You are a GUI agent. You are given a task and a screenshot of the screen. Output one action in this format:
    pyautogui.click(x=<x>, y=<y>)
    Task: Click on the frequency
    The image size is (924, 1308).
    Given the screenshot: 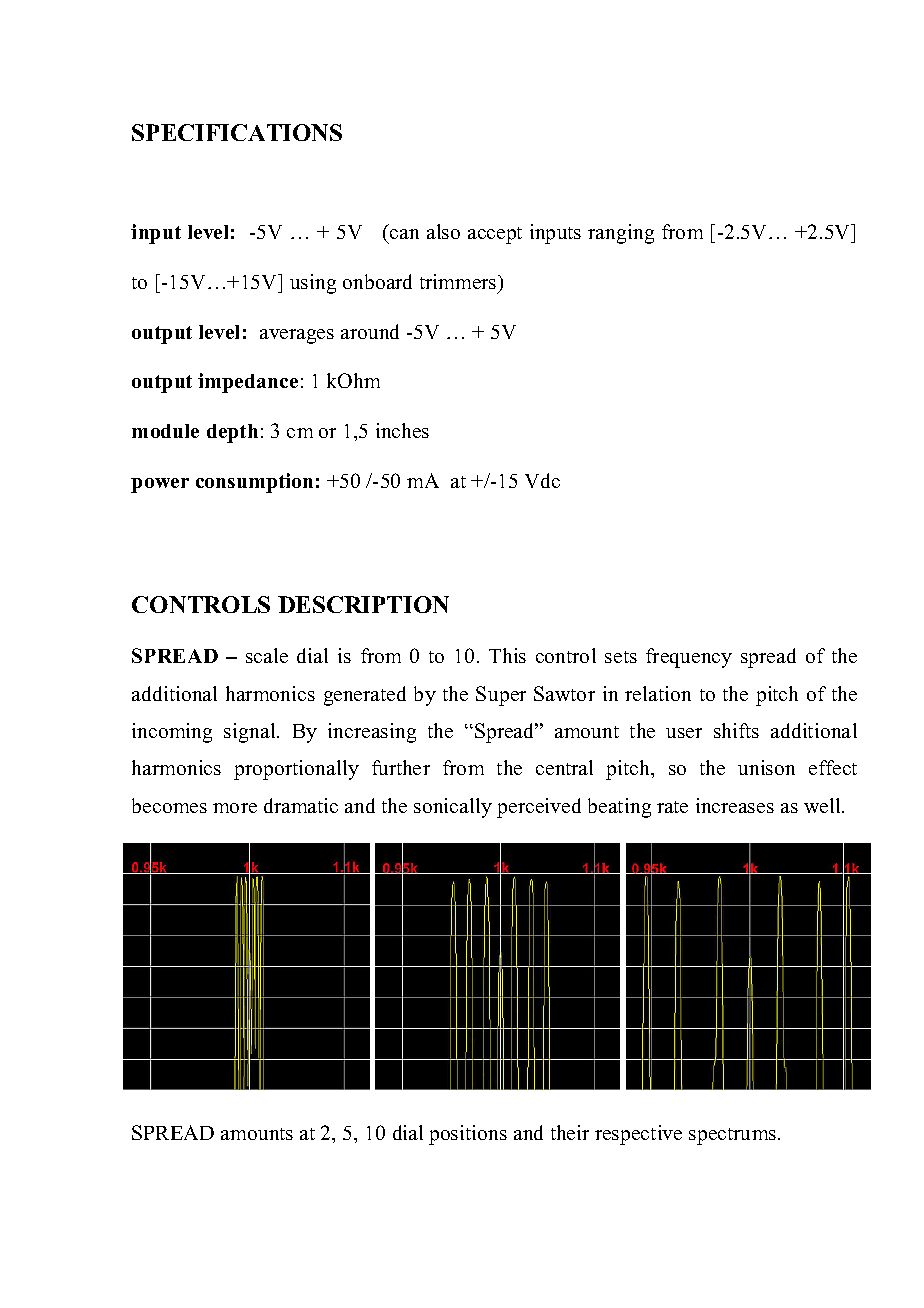 What is the action you would take?
    pyautogui.click(x=689, y=658)
